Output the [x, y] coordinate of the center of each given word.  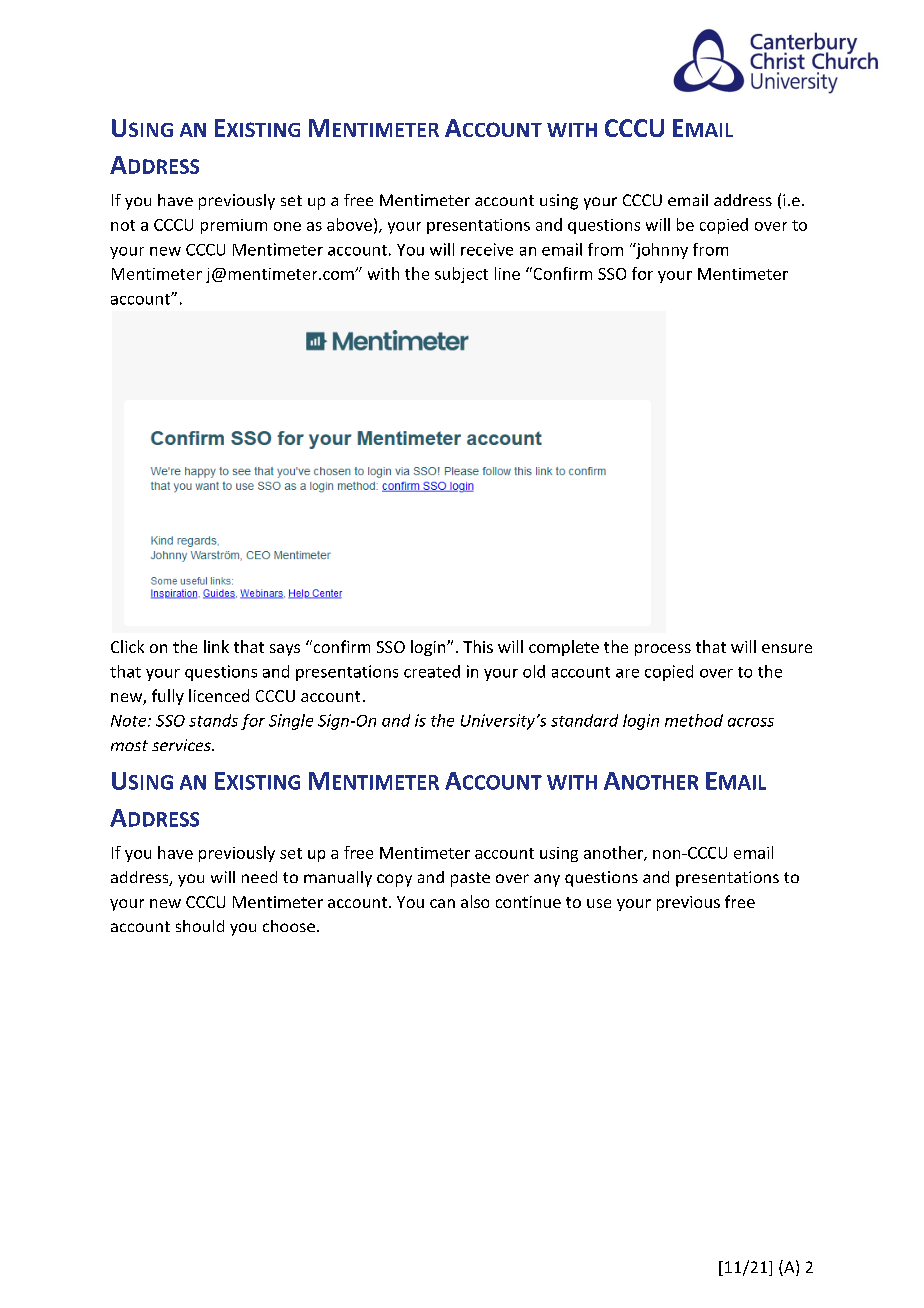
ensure [787, 648]
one [287, 226]
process [663, 650]
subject [461, 275]
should [200, 926]
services [182, 745]
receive [487, 249]
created [432, 671]
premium [234, 226]
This [478, 646]
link [216, 646]
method [694, 720]
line [507, 273]
